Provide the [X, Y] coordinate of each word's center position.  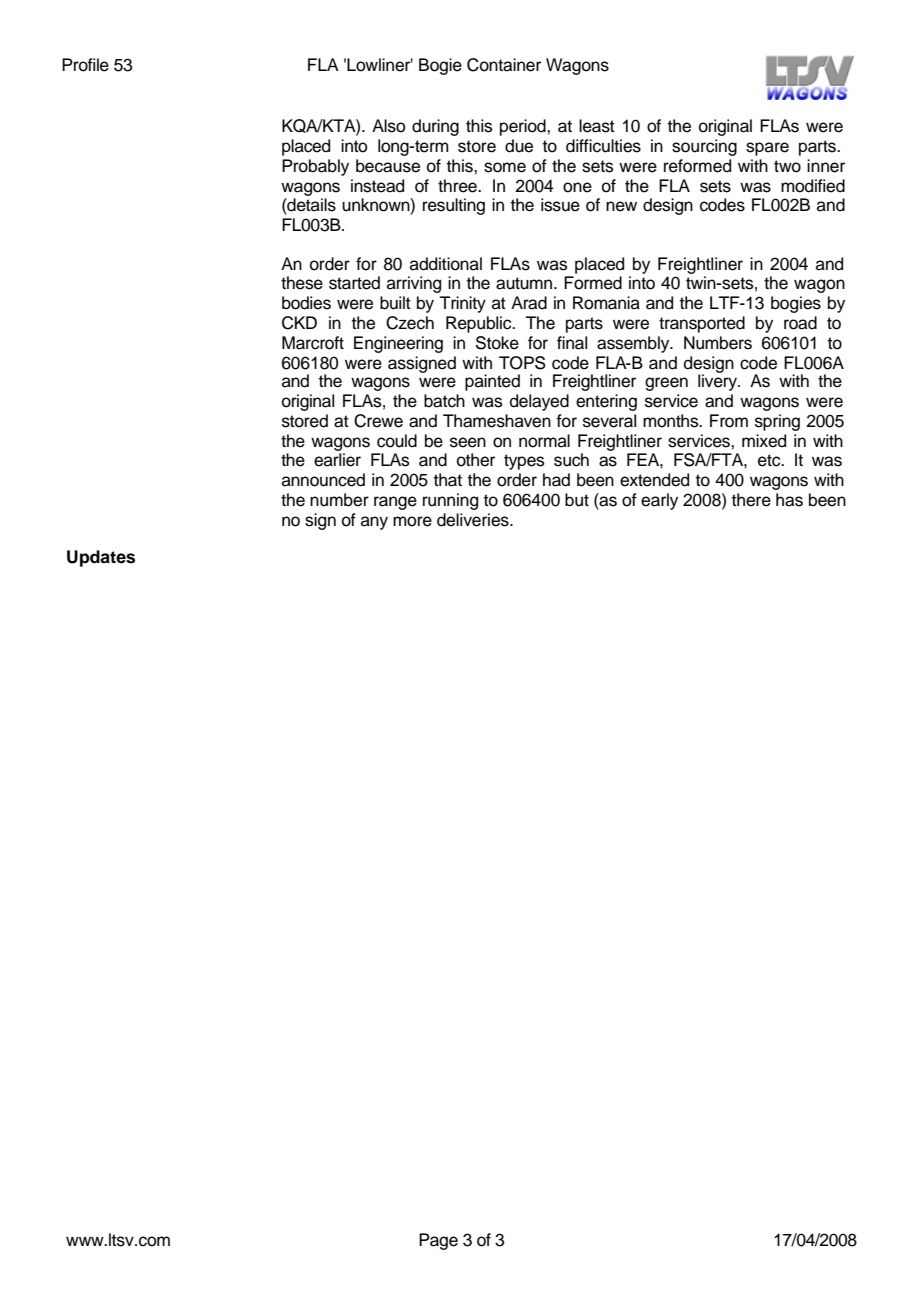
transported [702, 324]
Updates [101, 558]
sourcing [704, 147]
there [751, 500]
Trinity [462, 304]
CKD [299, 323]
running [450, 501]
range [395, 503]
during [435, 127]
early [659, 501]
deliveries [474, 520]
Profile [85, 65]
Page [438, 1241]
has [789, 500]
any [374, 523]
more [412, 521]
